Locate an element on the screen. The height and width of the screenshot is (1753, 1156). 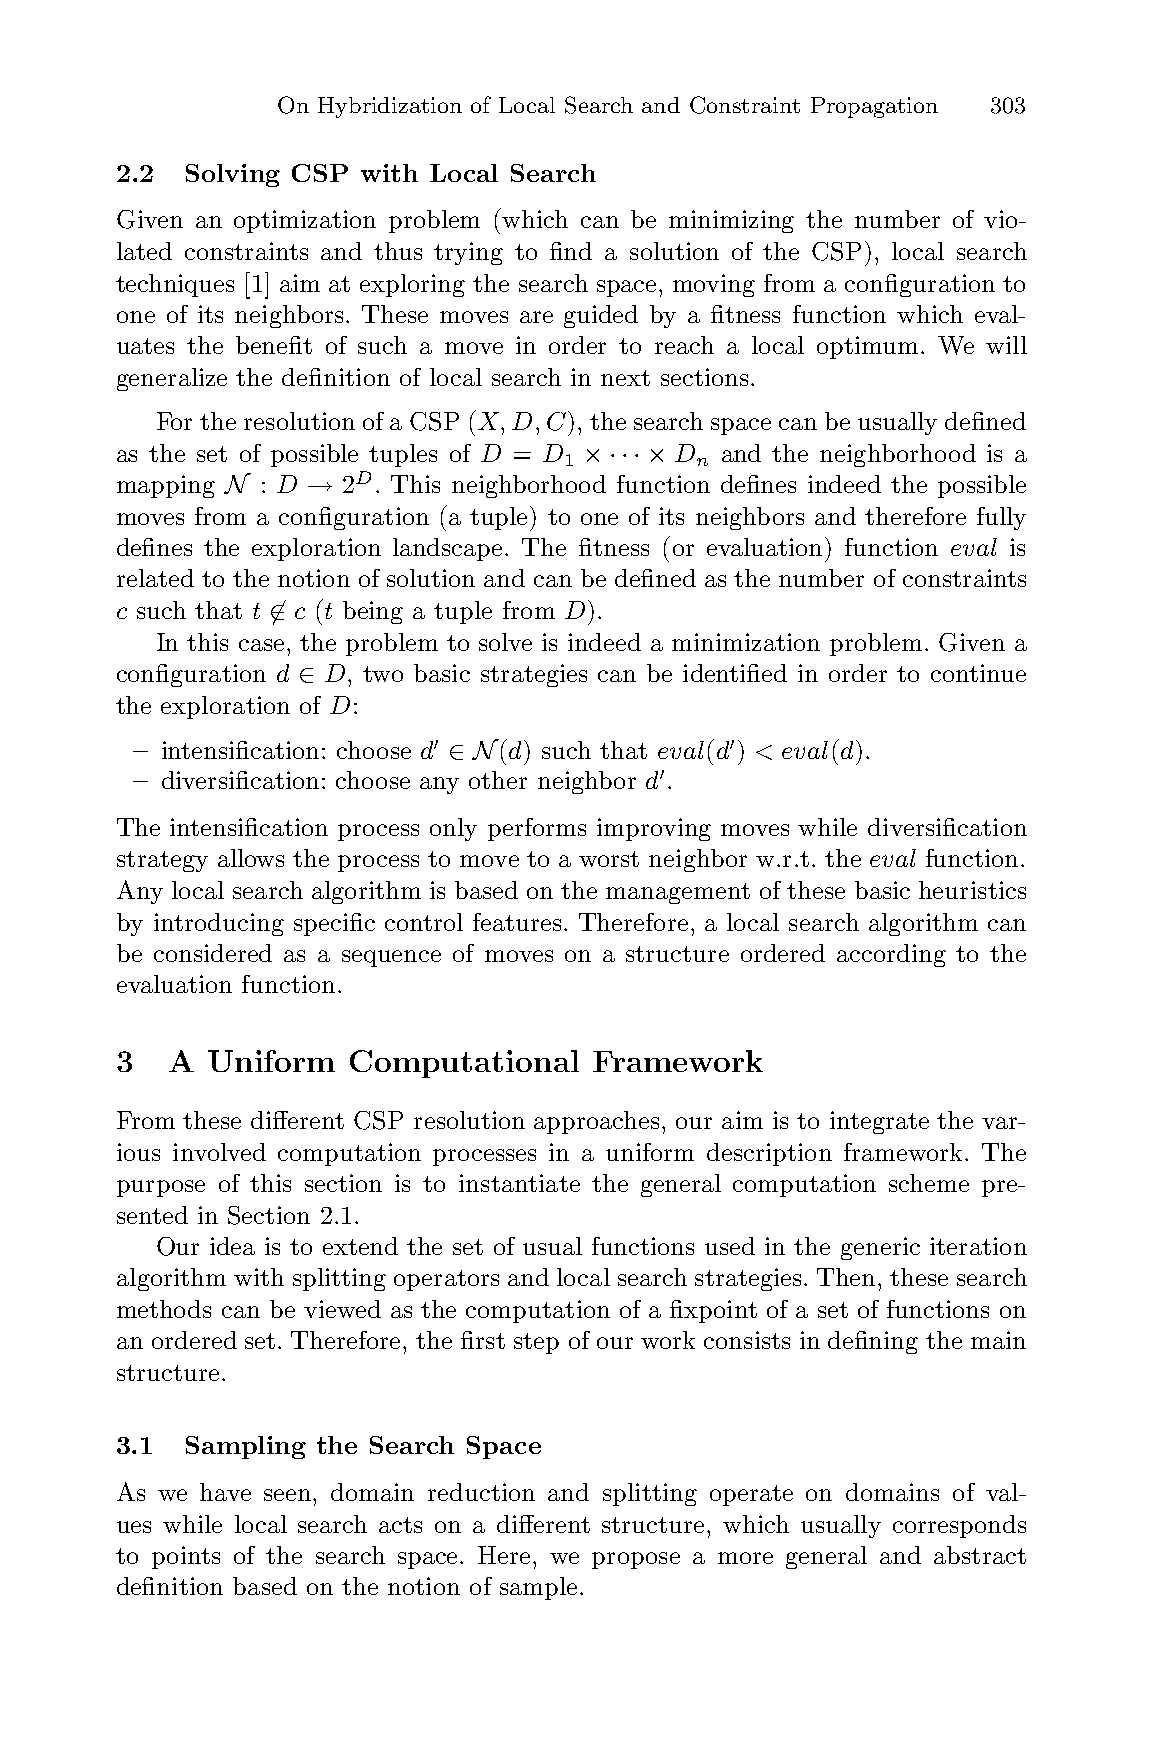
case is located at coordinates (261, 645).
